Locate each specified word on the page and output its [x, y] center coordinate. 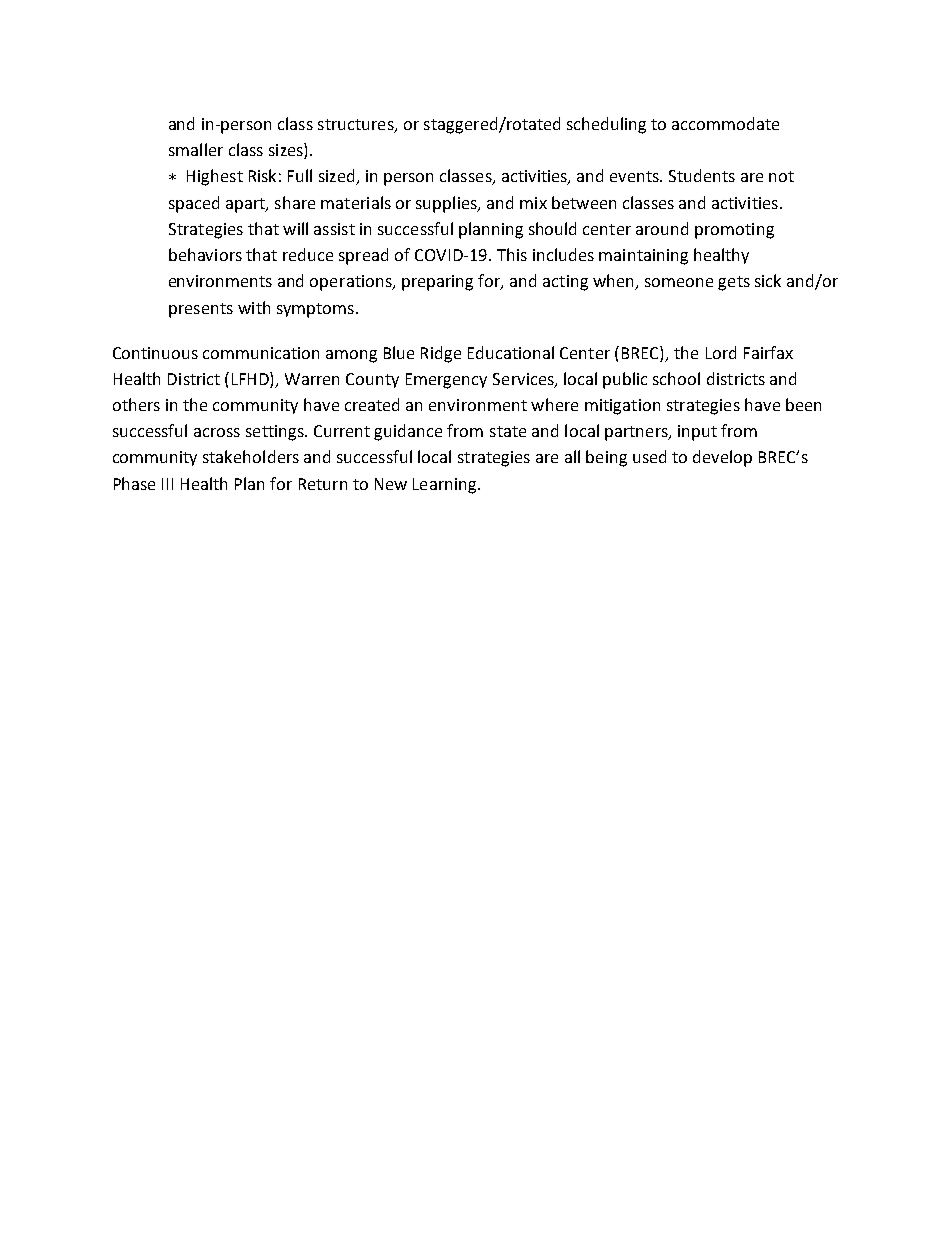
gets [734, 283]
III [167, 484]
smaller [196, 149]
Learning [446, 486]
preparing [437, 283]
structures [357, 126]
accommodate [725, 123]
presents [201, 310]
